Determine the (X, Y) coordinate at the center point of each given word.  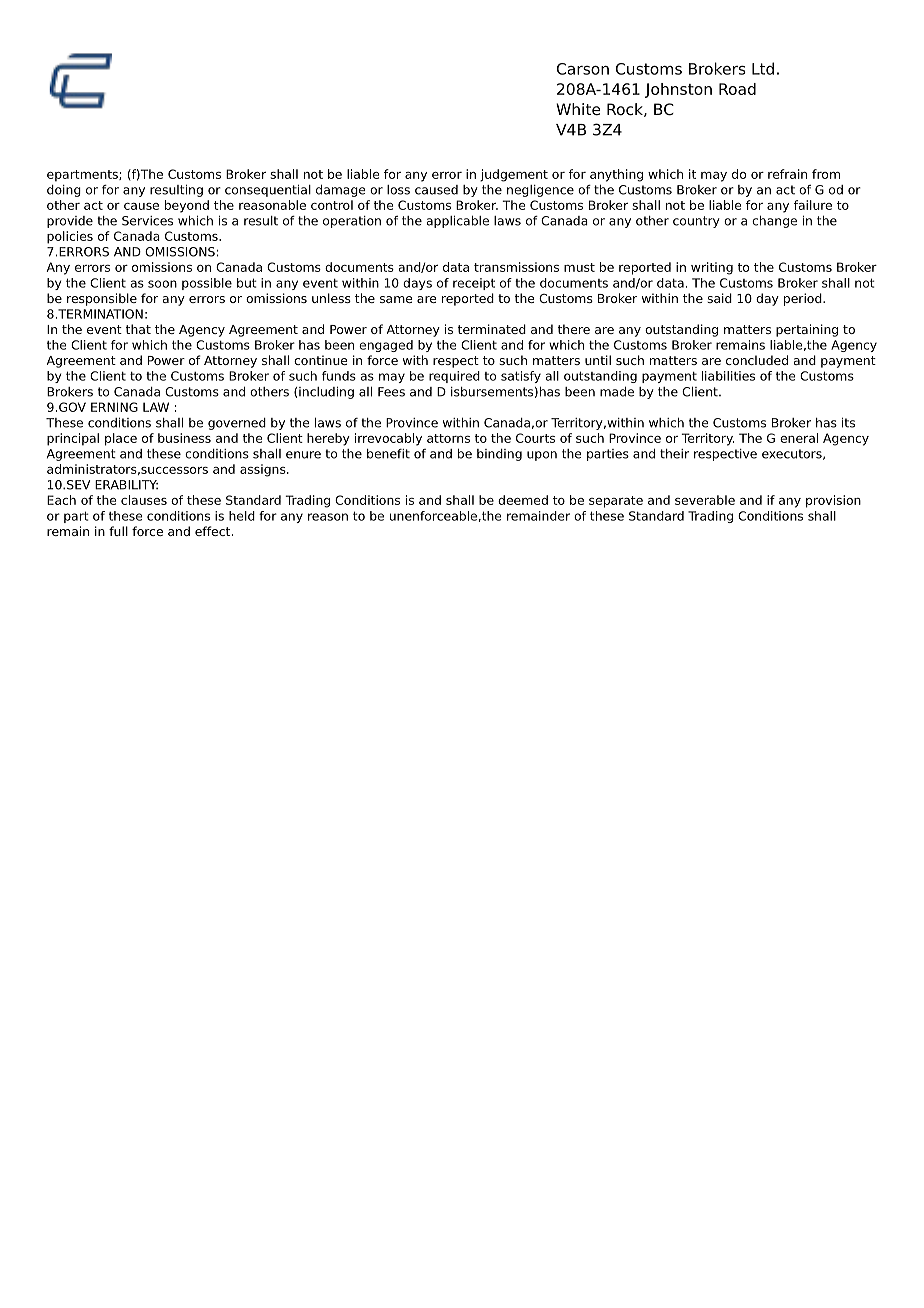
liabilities (728, 376)
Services (147, 221)
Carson (583, 69)
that (138, 329)
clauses (144, 500)
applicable (457, 222)
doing (64, 191)
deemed (523, 500)
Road (737, 89)
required (454, 377)
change (774, 222)
